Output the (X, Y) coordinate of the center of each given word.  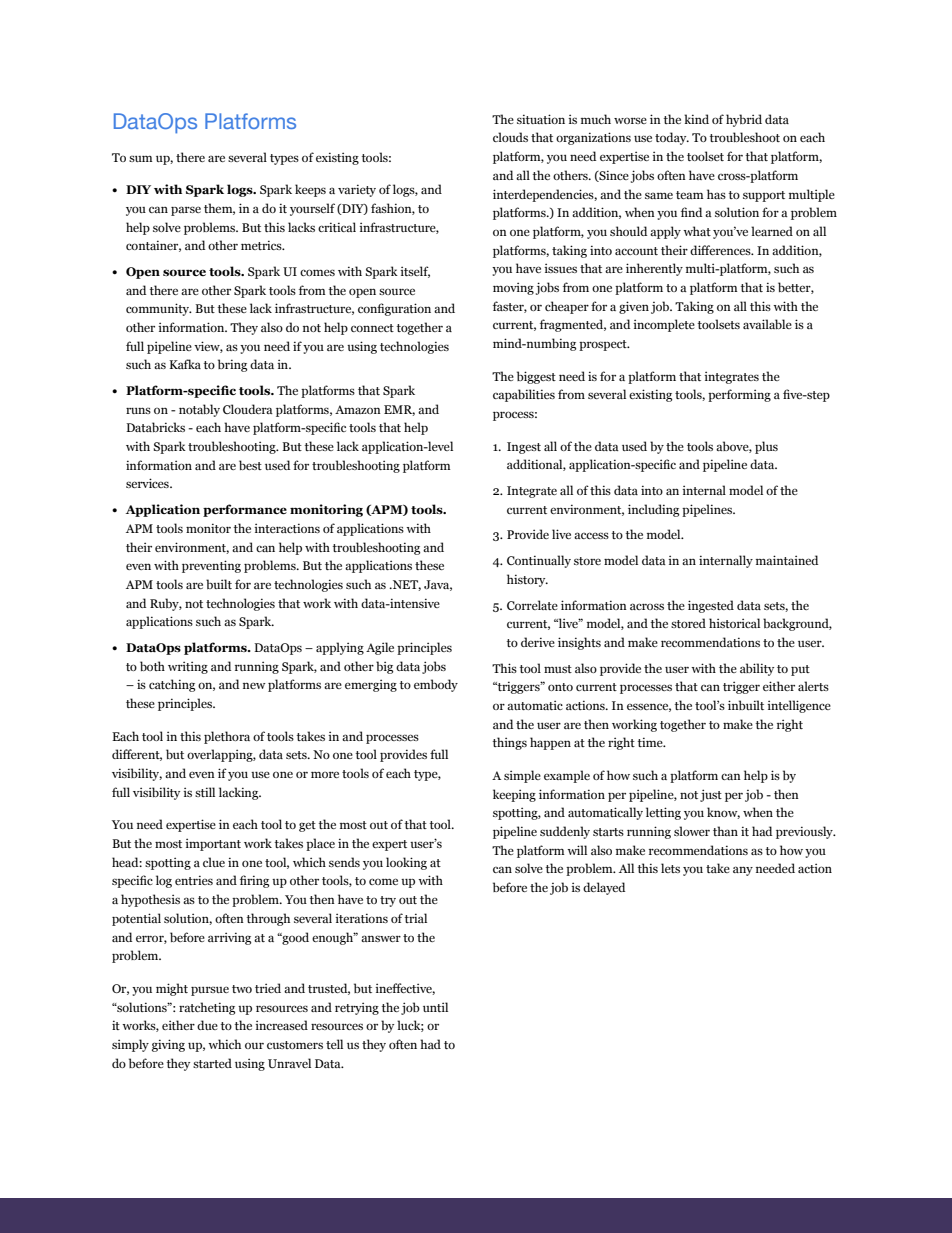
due (207, 1025)
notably (199, 410)
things (510, 743)
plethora (227, 737)
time (651, 742)
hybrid (744, 120)
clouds (510, 137)
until (435, 1007)
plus (766, 447)
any (743, 871)
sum (141, 159)
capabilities (524, 395)
